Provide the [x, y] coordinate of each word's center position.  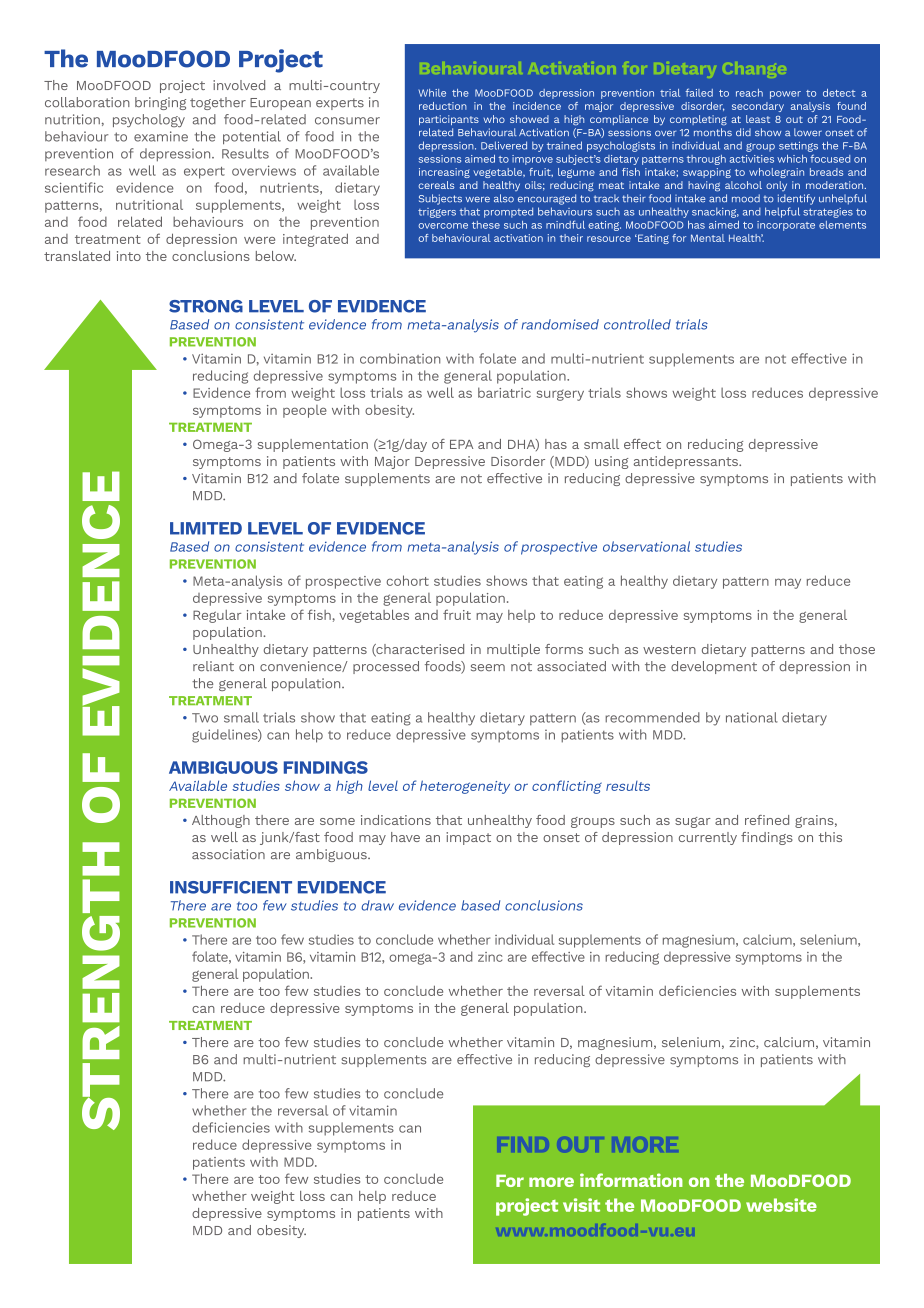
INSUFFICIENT [231, 887]
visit [581, 1205]
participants [449, 120]
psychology [149, 120]
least [758, 119]
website [781, 1205]
